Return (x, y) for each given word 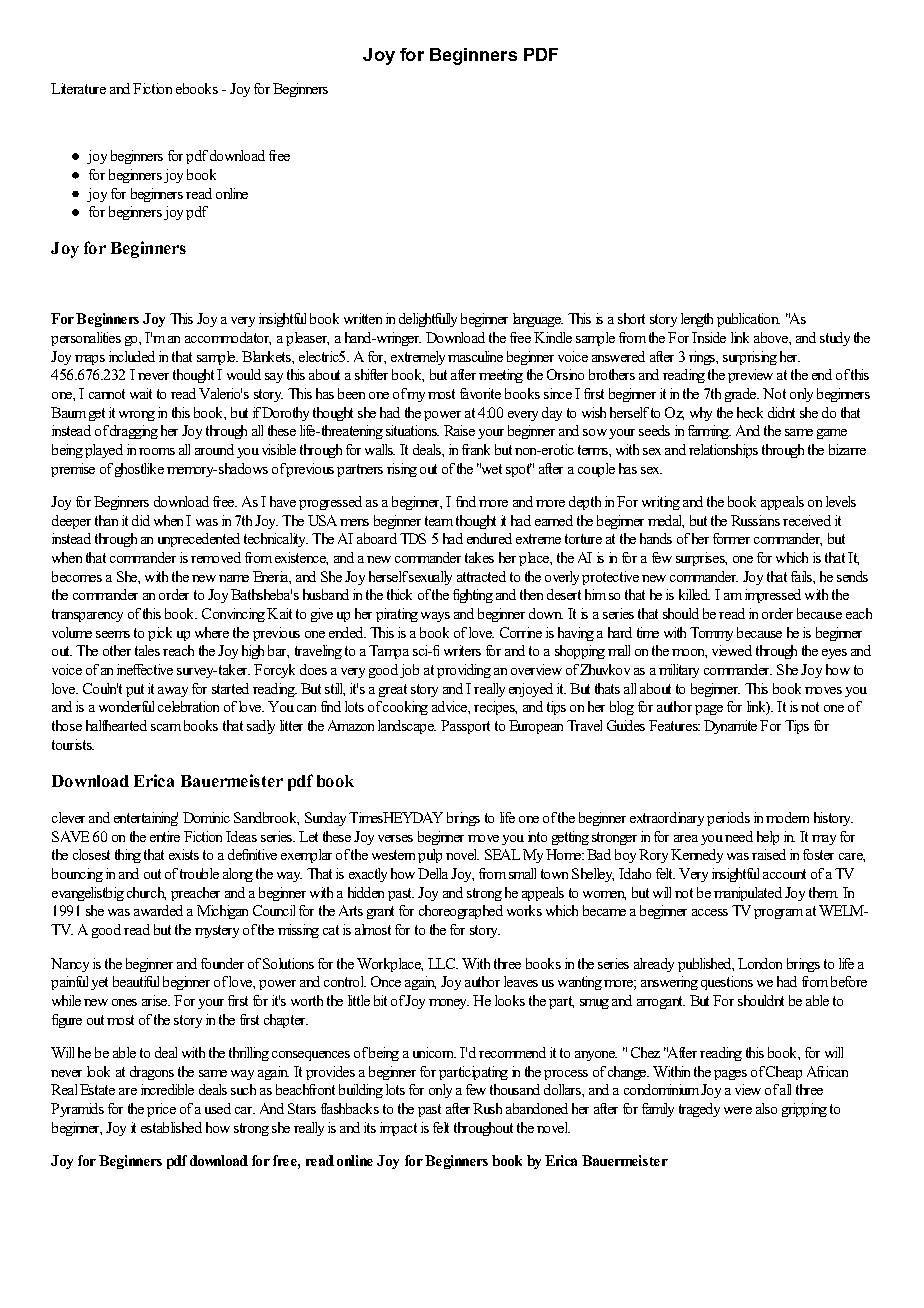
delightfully (428, 320)
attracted (481, 576)
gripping (804, 1110)
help (768, 838)
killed (694, 594)
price (161, 1110)
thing (128, 856)
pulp (430, 856)
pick (160, 634)
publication (748, 320)
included (132, 356)
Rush (487, 1108)
